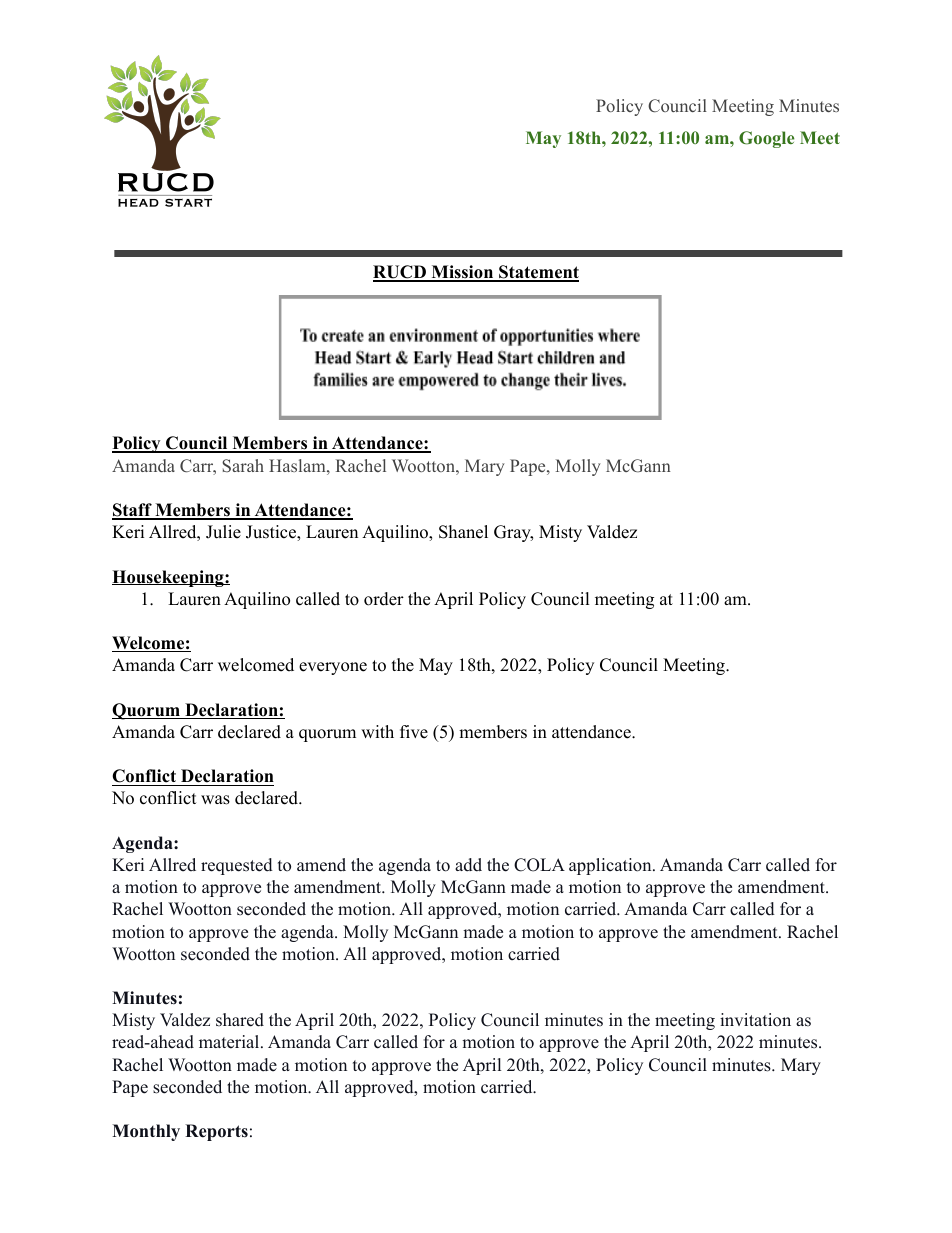 The image size is (952, 1233). Describe the element at coordinates (538, 273) in the document. I see `Statement` at that location.
